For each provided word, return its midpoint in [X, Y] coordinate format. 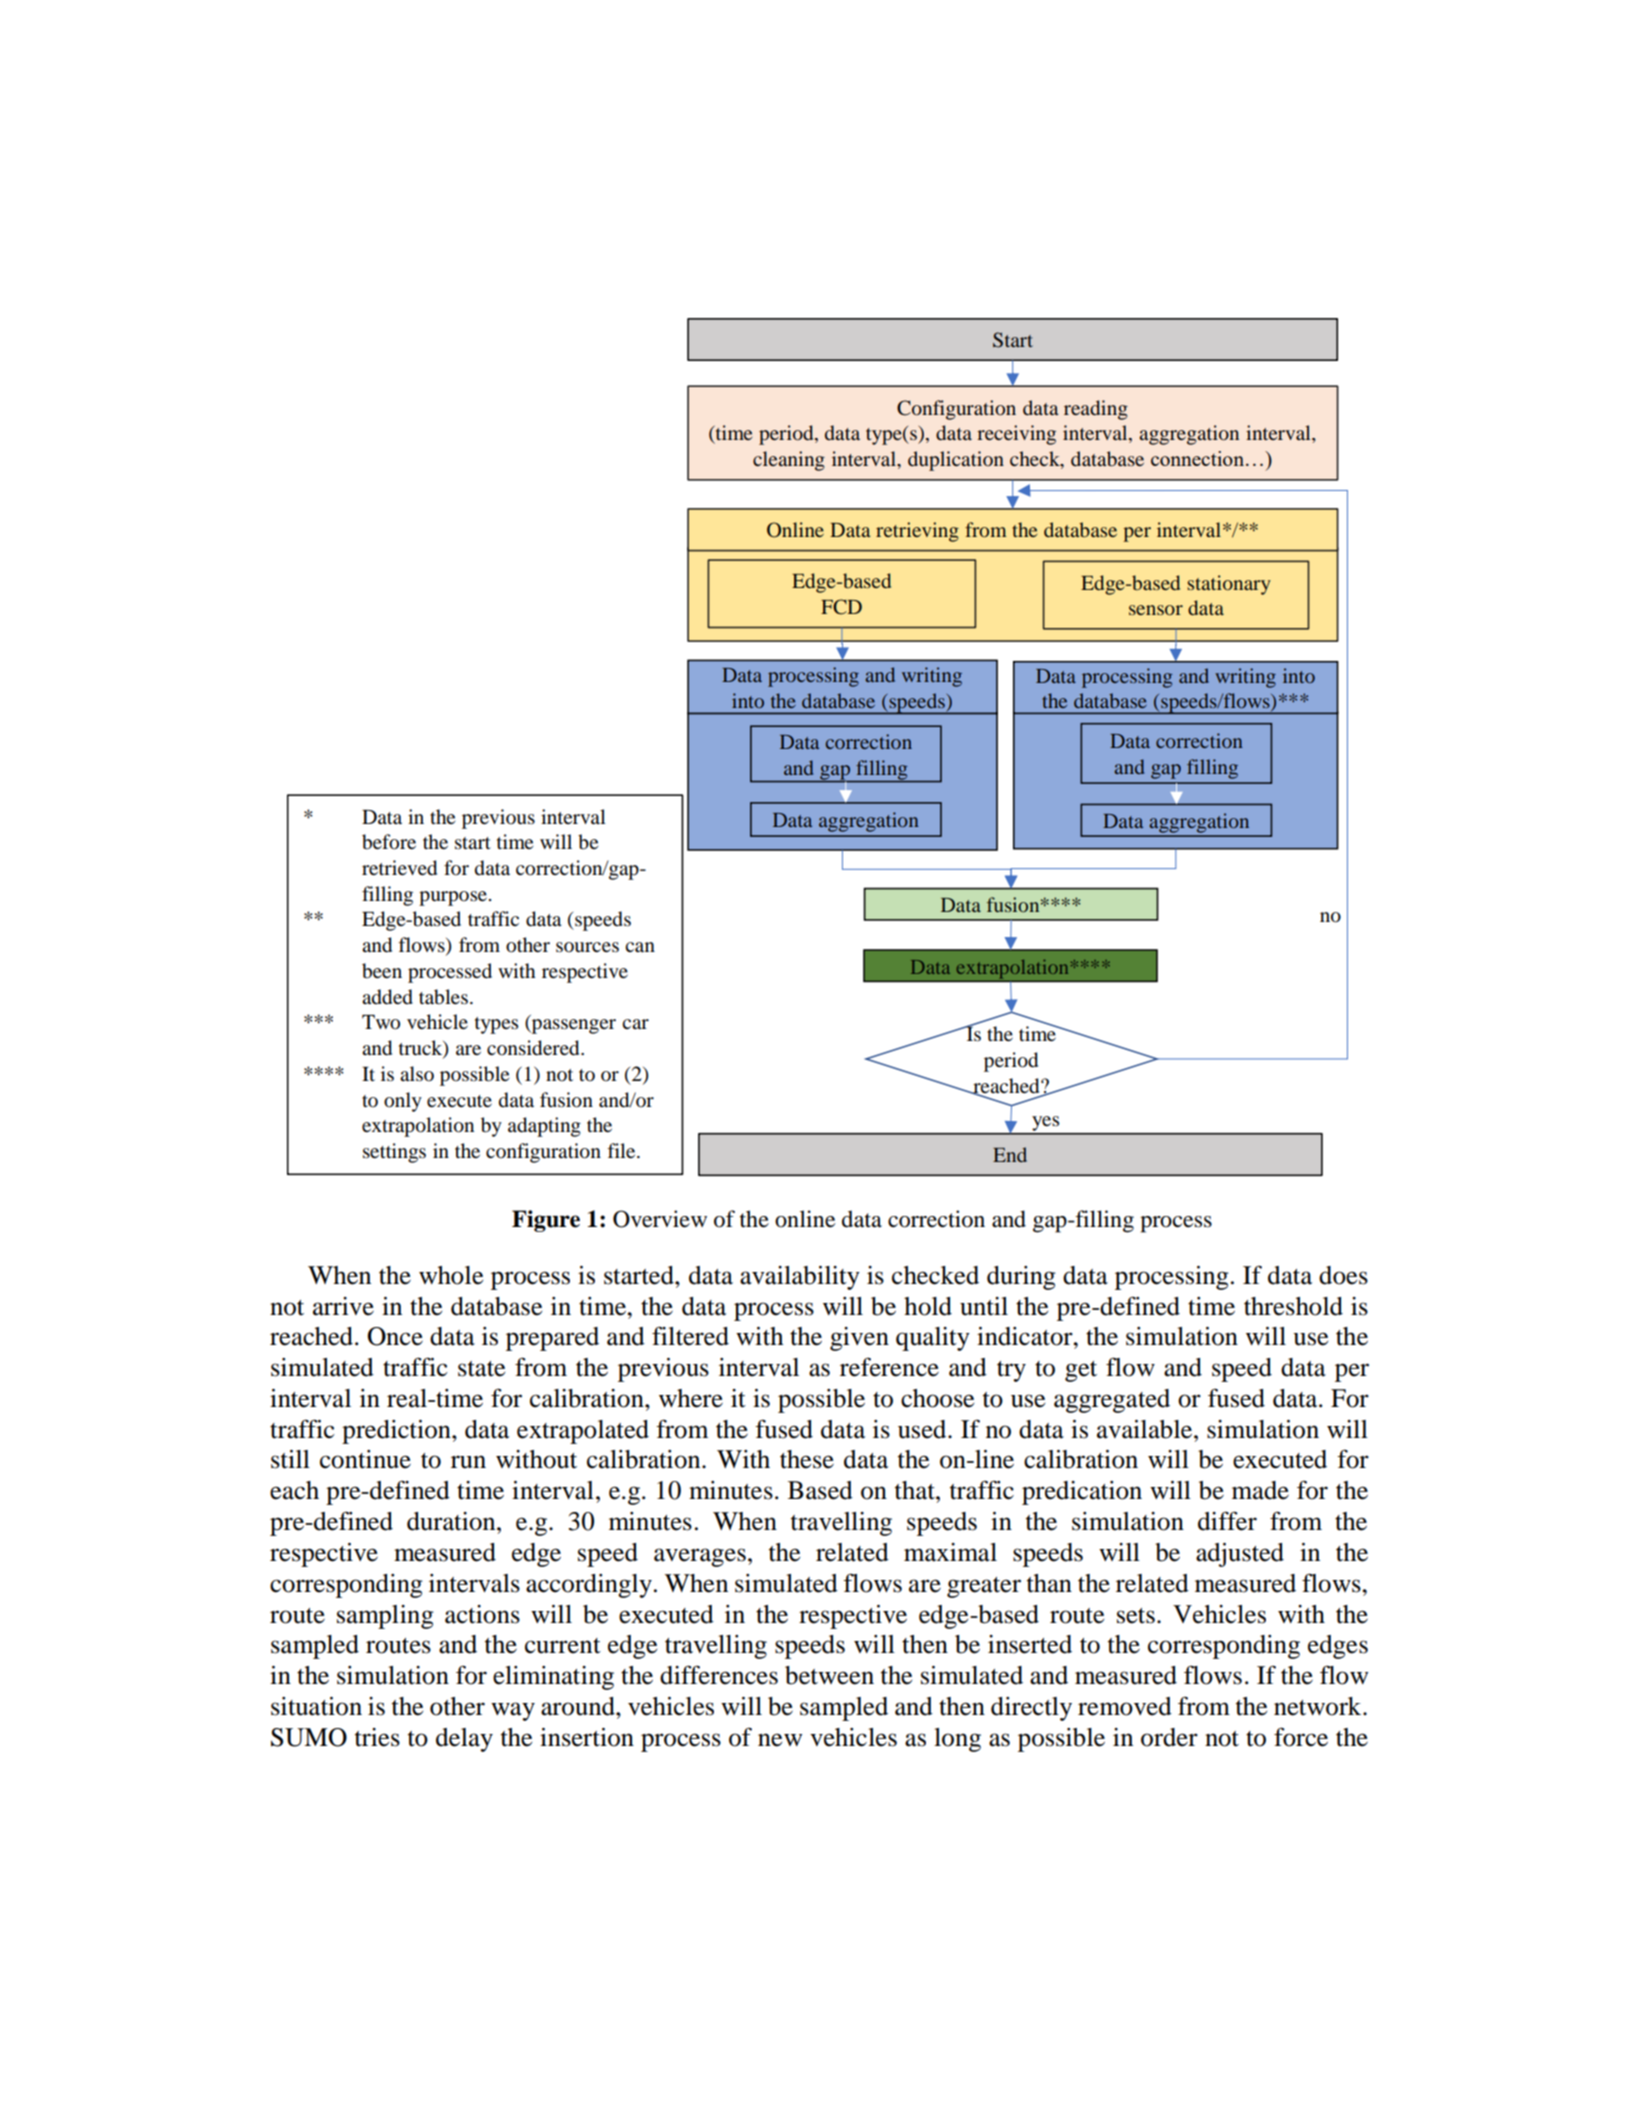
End [1010, 1154]
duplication [956, 461]
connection [1197, 458]
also [417, 1074]
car [635, 1024]
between [829, 1675]
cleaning [789, 461]
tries [377, 1737]
